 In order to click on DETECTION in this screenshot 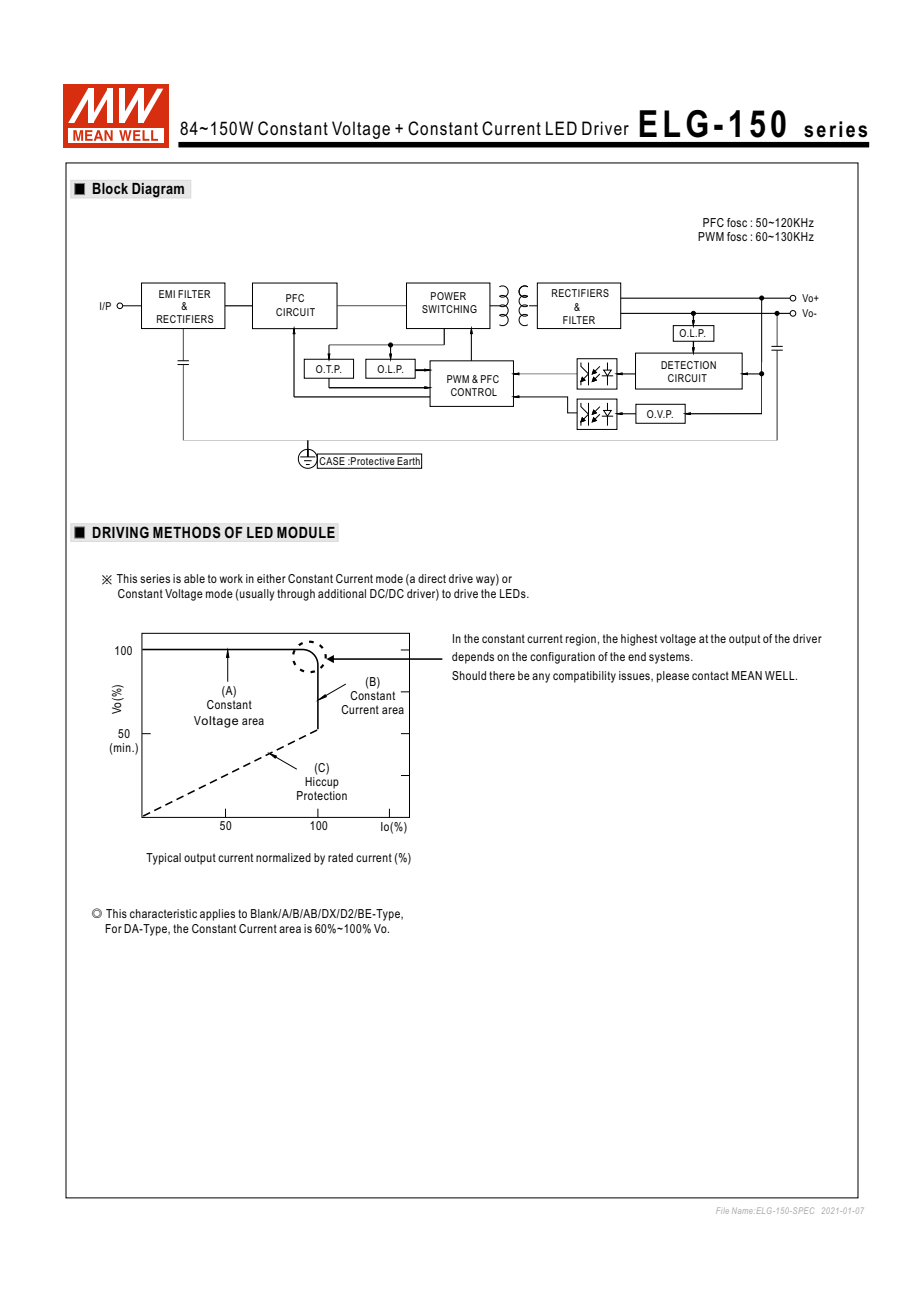, I will do `click(688, 365)`.
